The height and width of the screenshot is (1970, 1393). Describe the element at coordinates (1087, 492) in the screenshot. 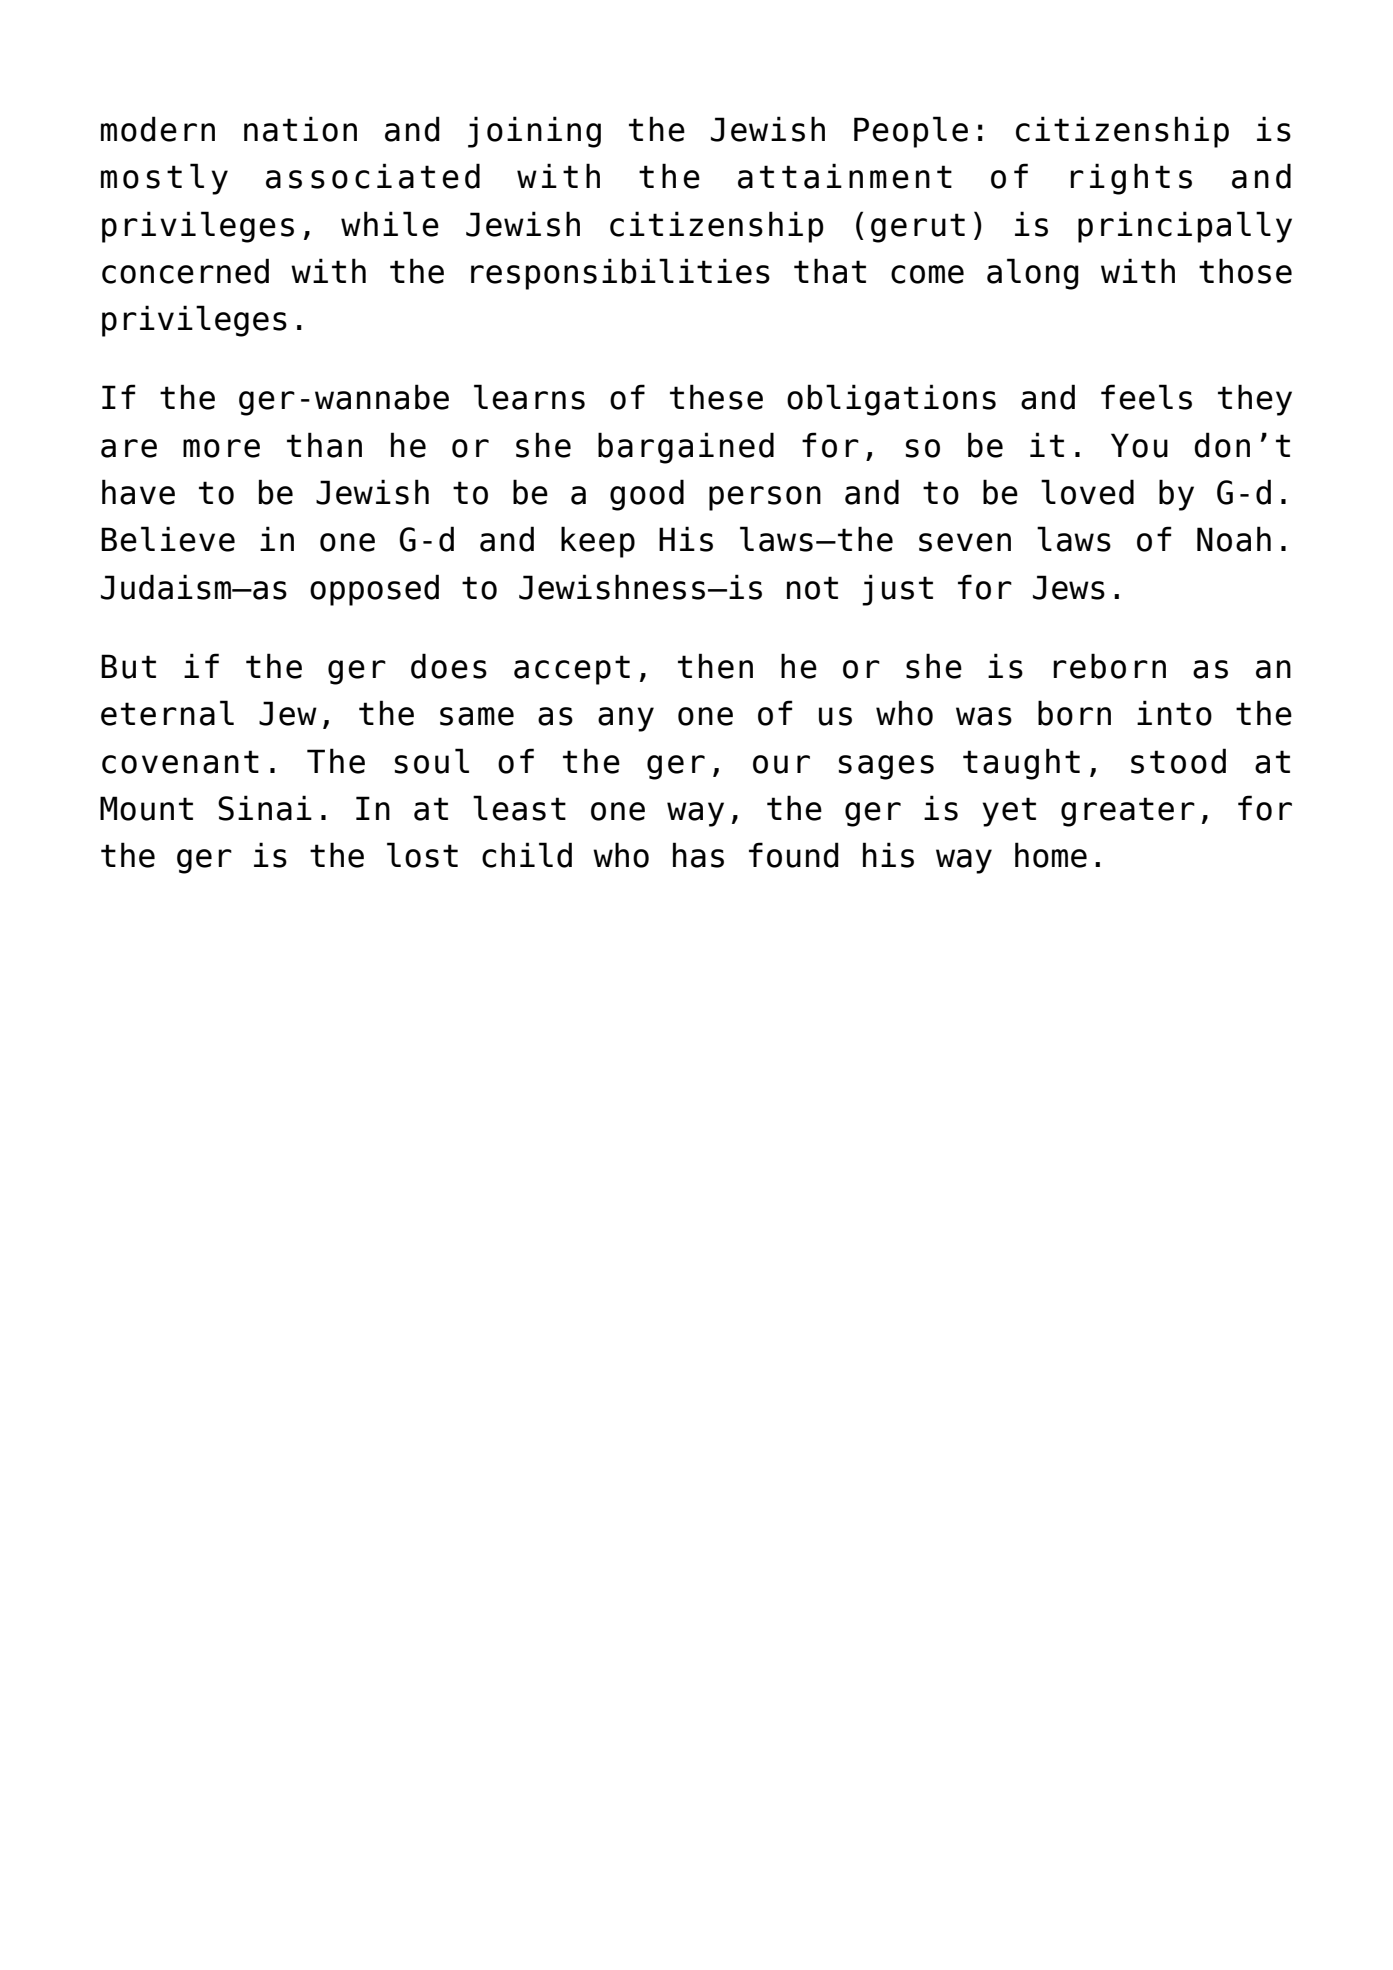

I see `loved` at that location.
